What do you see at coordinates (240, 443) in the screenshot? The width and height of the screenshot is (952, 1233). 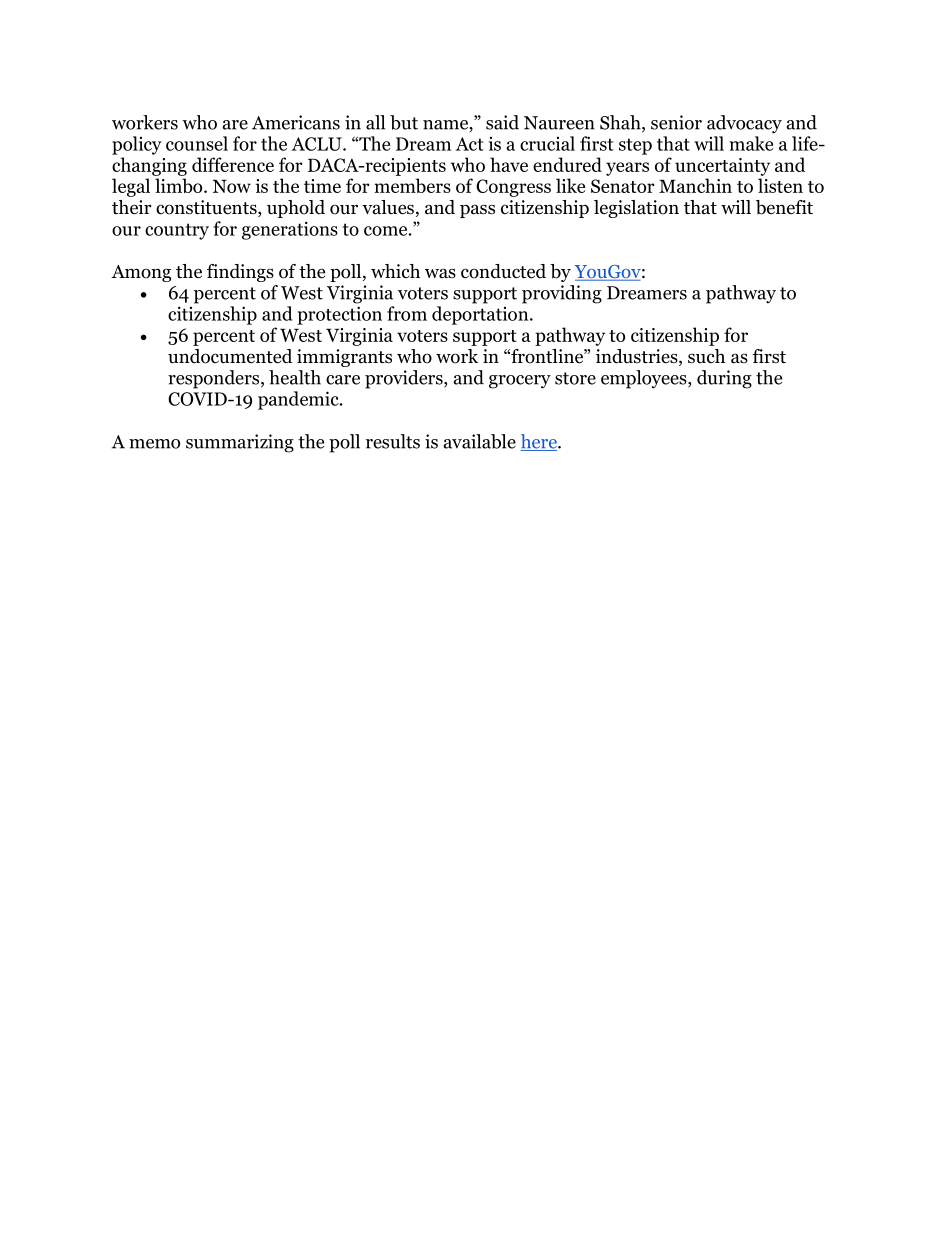 I see `summarizing` at bounding box center [240, 443].
